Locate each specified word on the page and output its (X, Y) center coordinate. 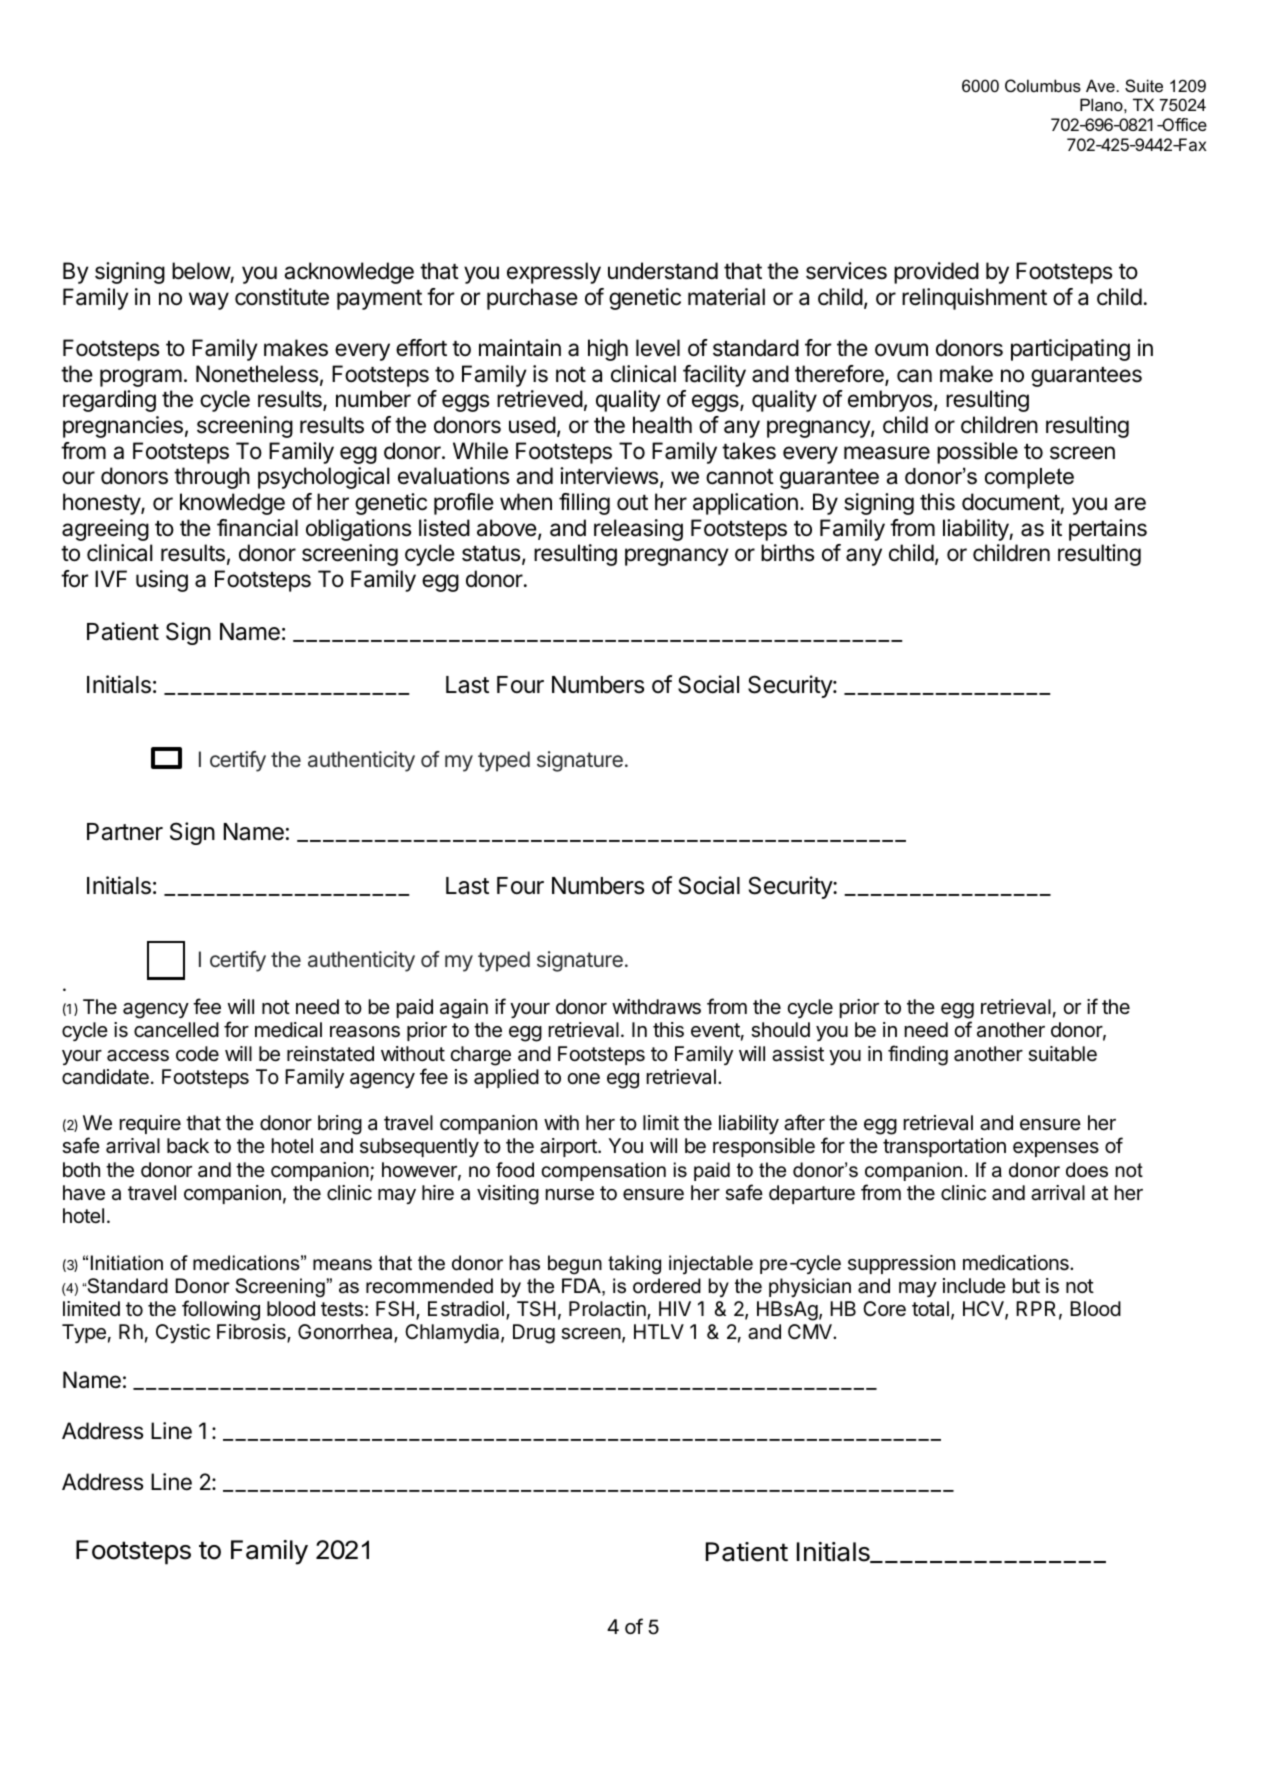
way (209, 301)
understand (663, 271)
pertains (1108, 530)
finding (918, 1055)
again (464, 1009)
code (197, 1053)
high (608, 350)
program (141, 378)
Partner (125, 832)
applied (506, 1078)
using (162, 581)
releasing (638, 530)
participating (1070, 350)
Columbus (1043, 85)
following (221, 1310)
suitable (1062, 1054)
